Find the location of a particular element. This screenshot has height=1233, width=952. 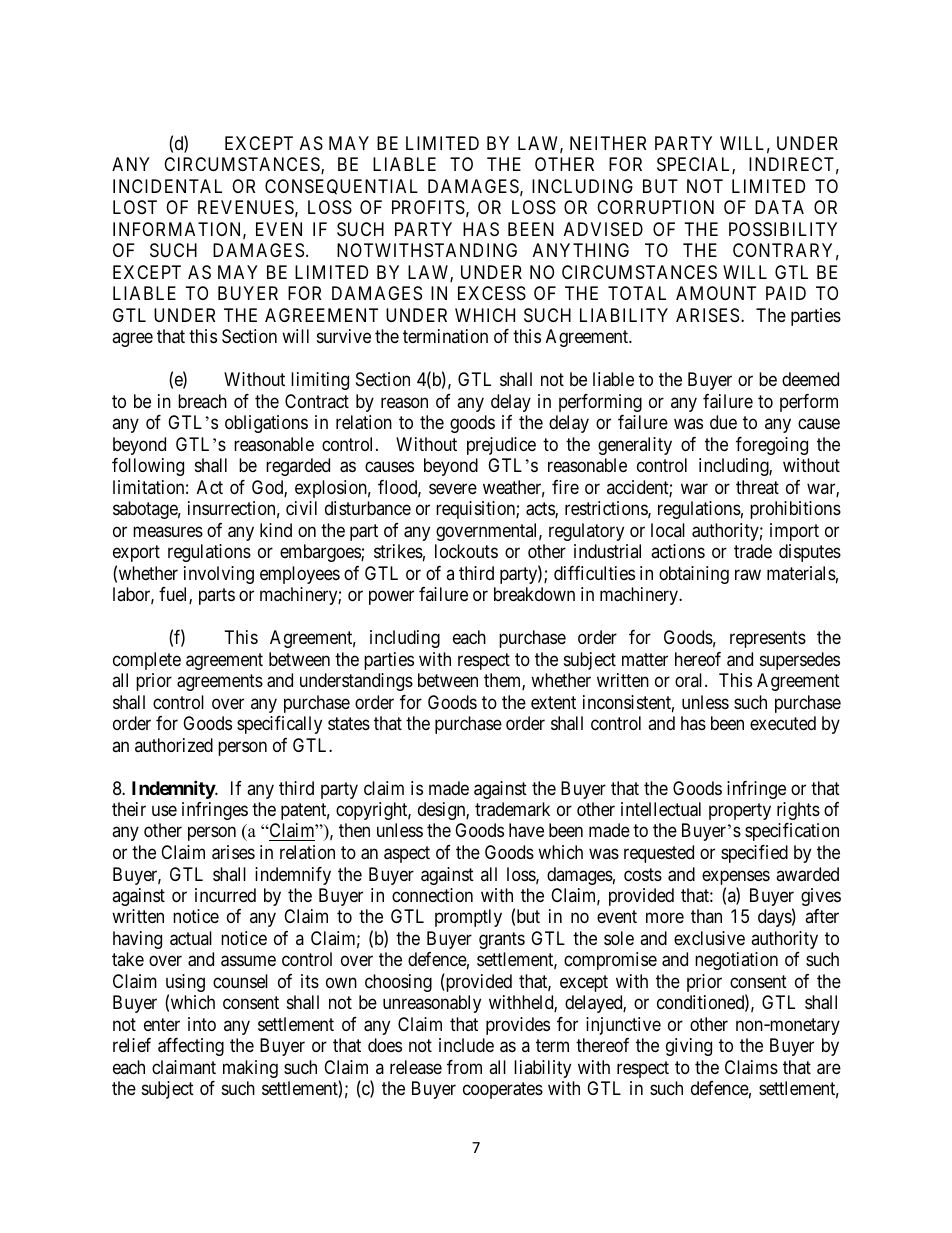

from is located at coordinates (464, 1067).
